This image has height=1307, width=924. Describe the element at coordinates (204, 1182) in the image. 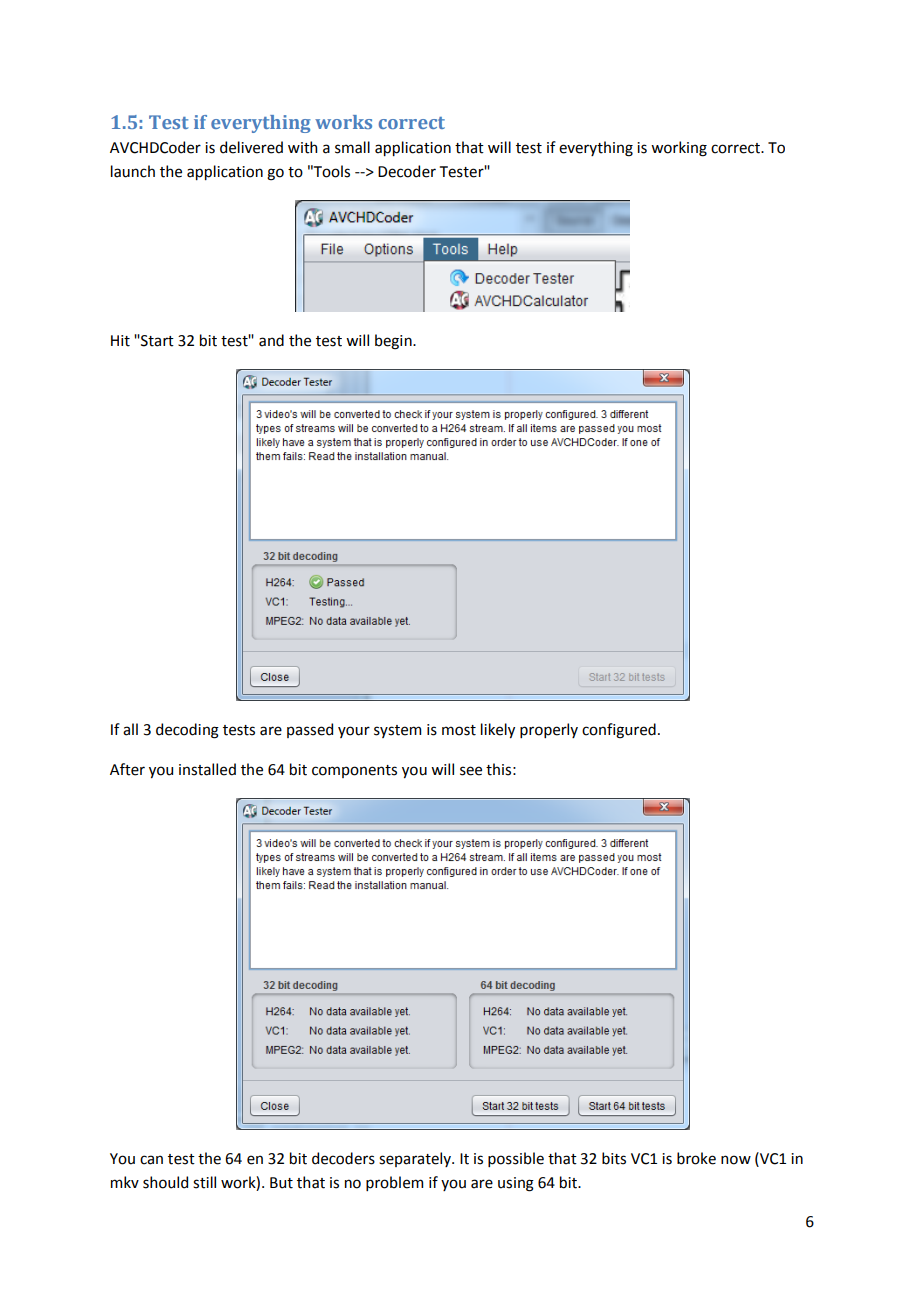

I see `still` at that location.
